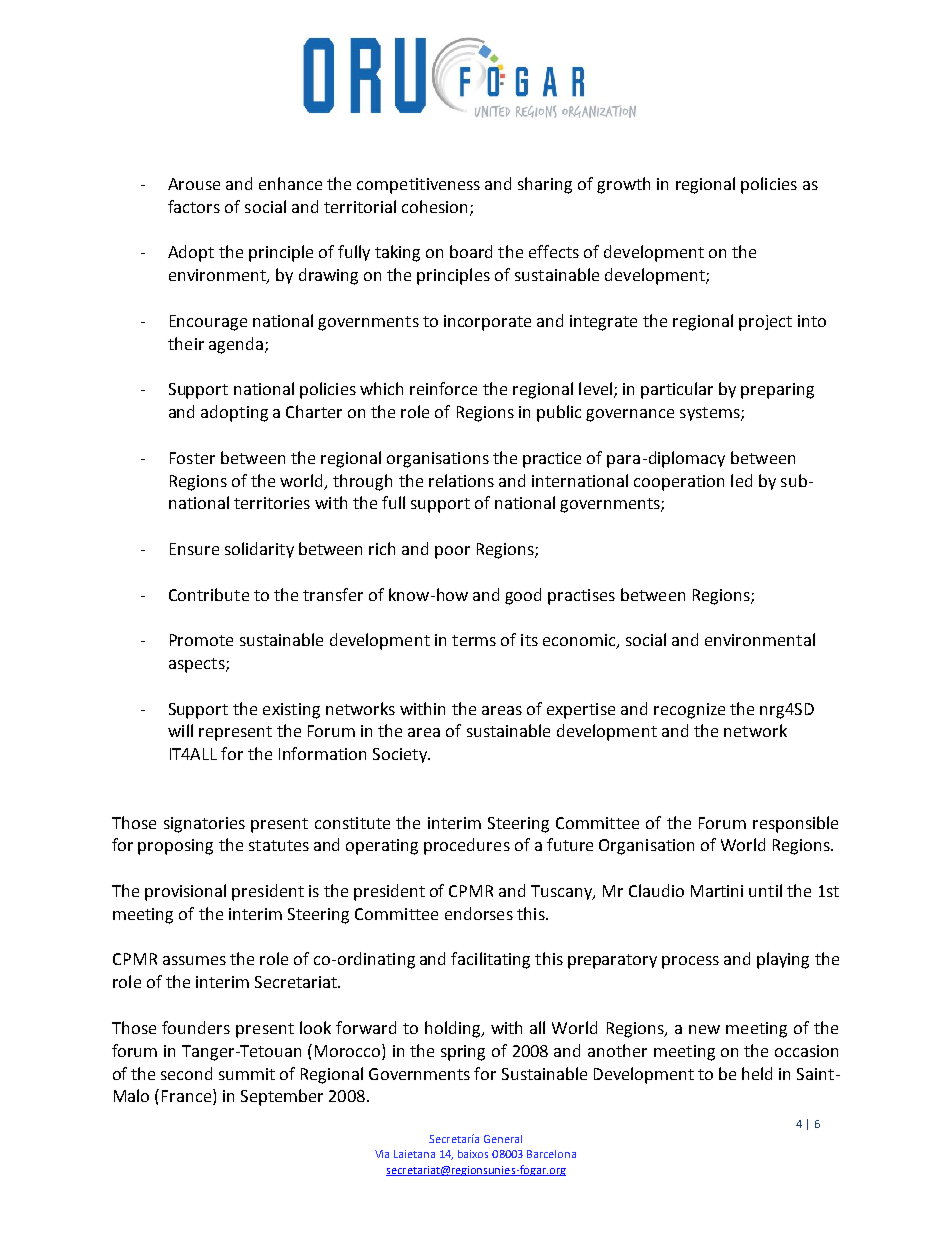 The image size is (952, 1233). Describe the element at coordinates (623, 185) in the page. I see `growth` at that location.
